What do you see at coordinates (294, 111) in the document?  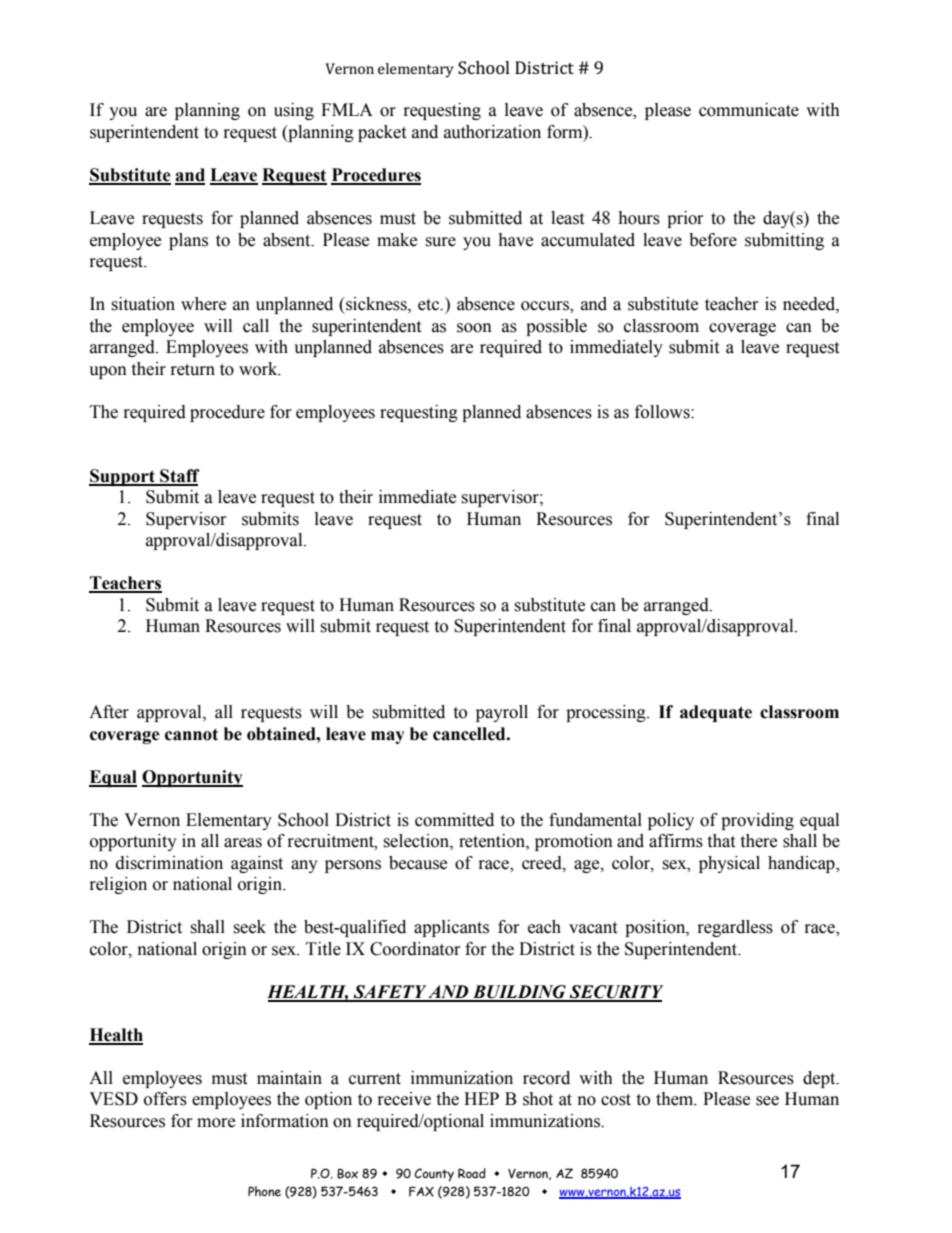 I see `using` at bounding box center [294, 111].
